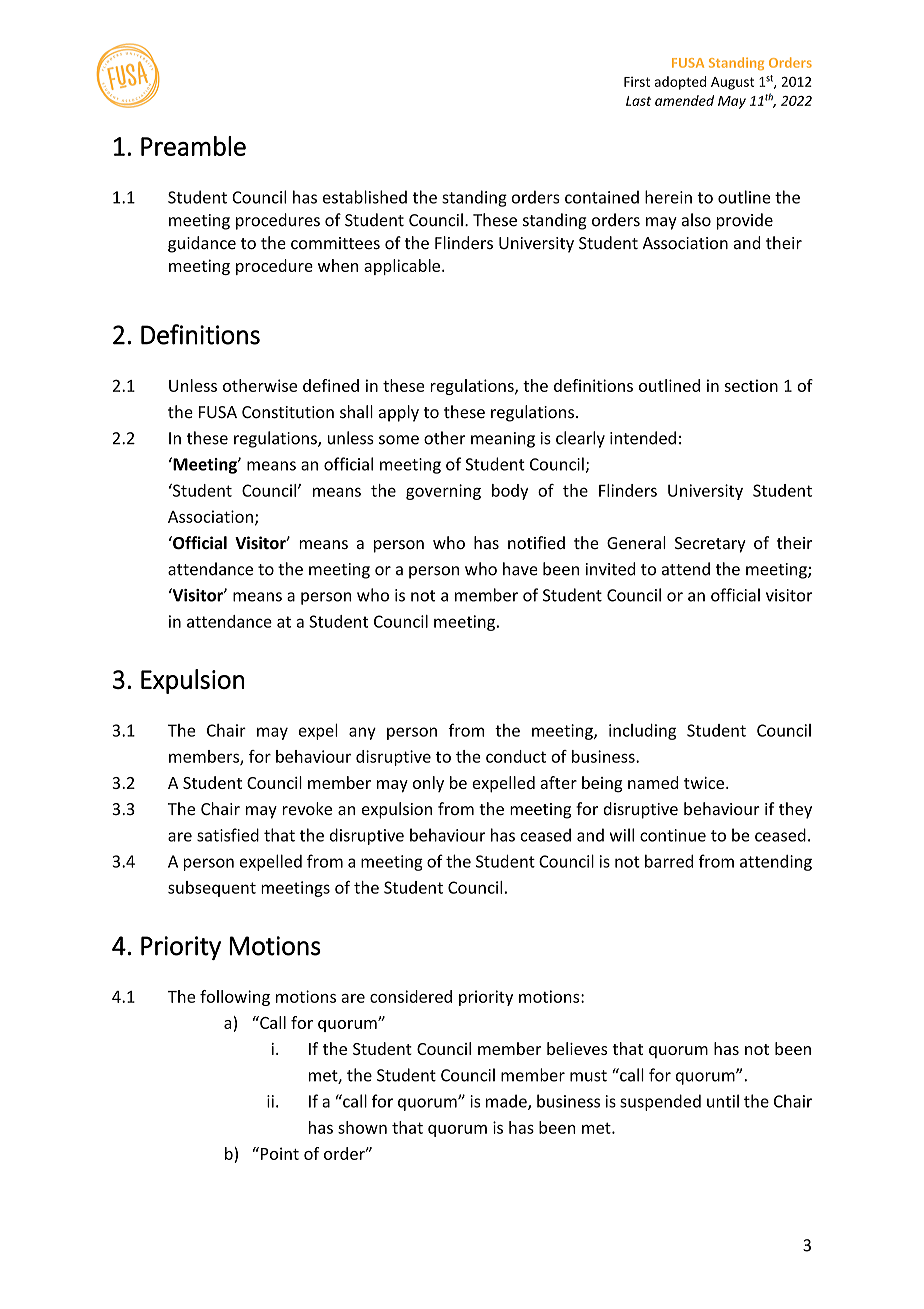  Describe the element at coordinates (280, 1153) in the screenshot. I see `Point` at that location.
